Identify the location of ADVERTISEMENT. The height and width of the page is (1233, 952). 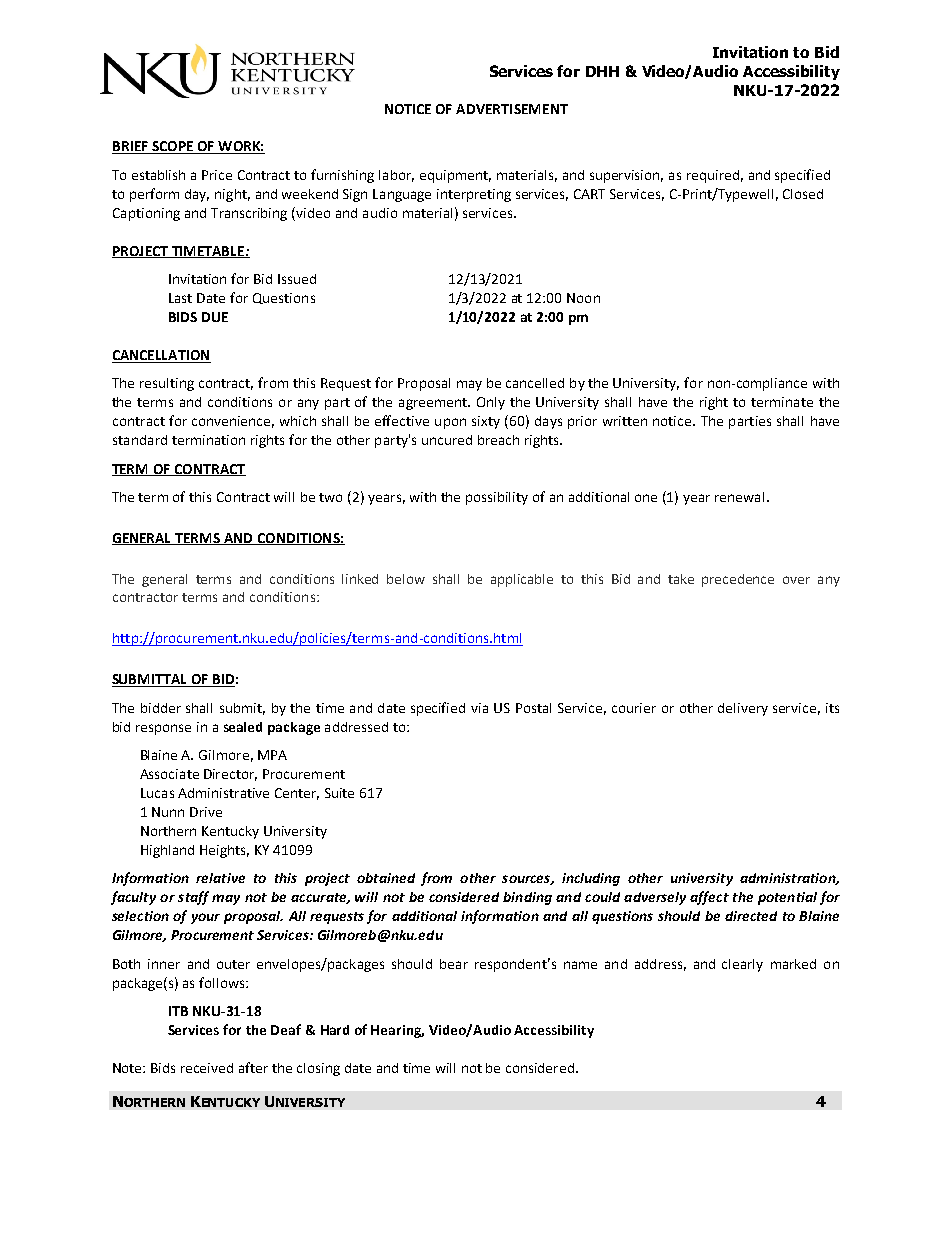
(512, 109).
